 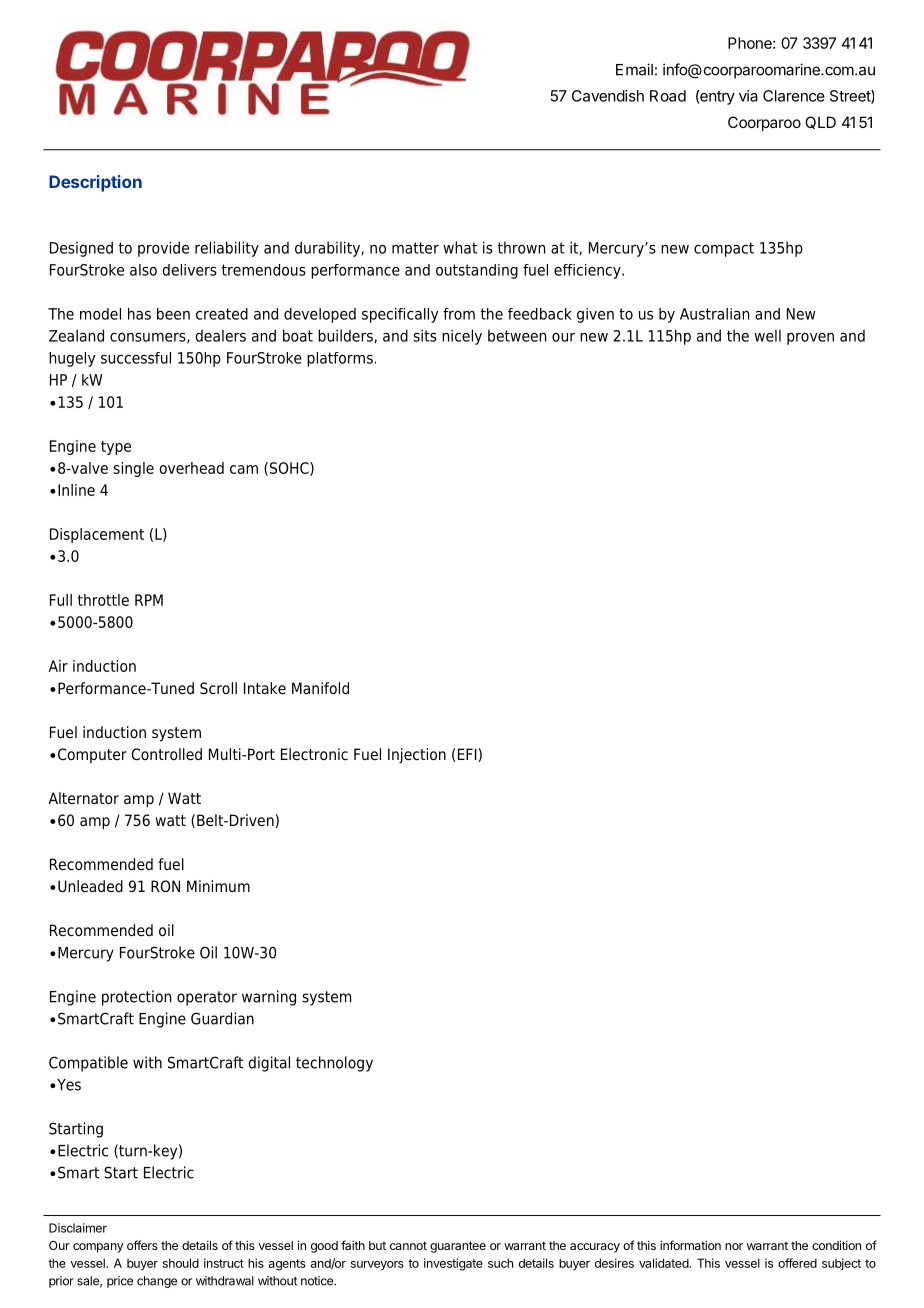 I want to click on well, so click(x=767, y=335).
